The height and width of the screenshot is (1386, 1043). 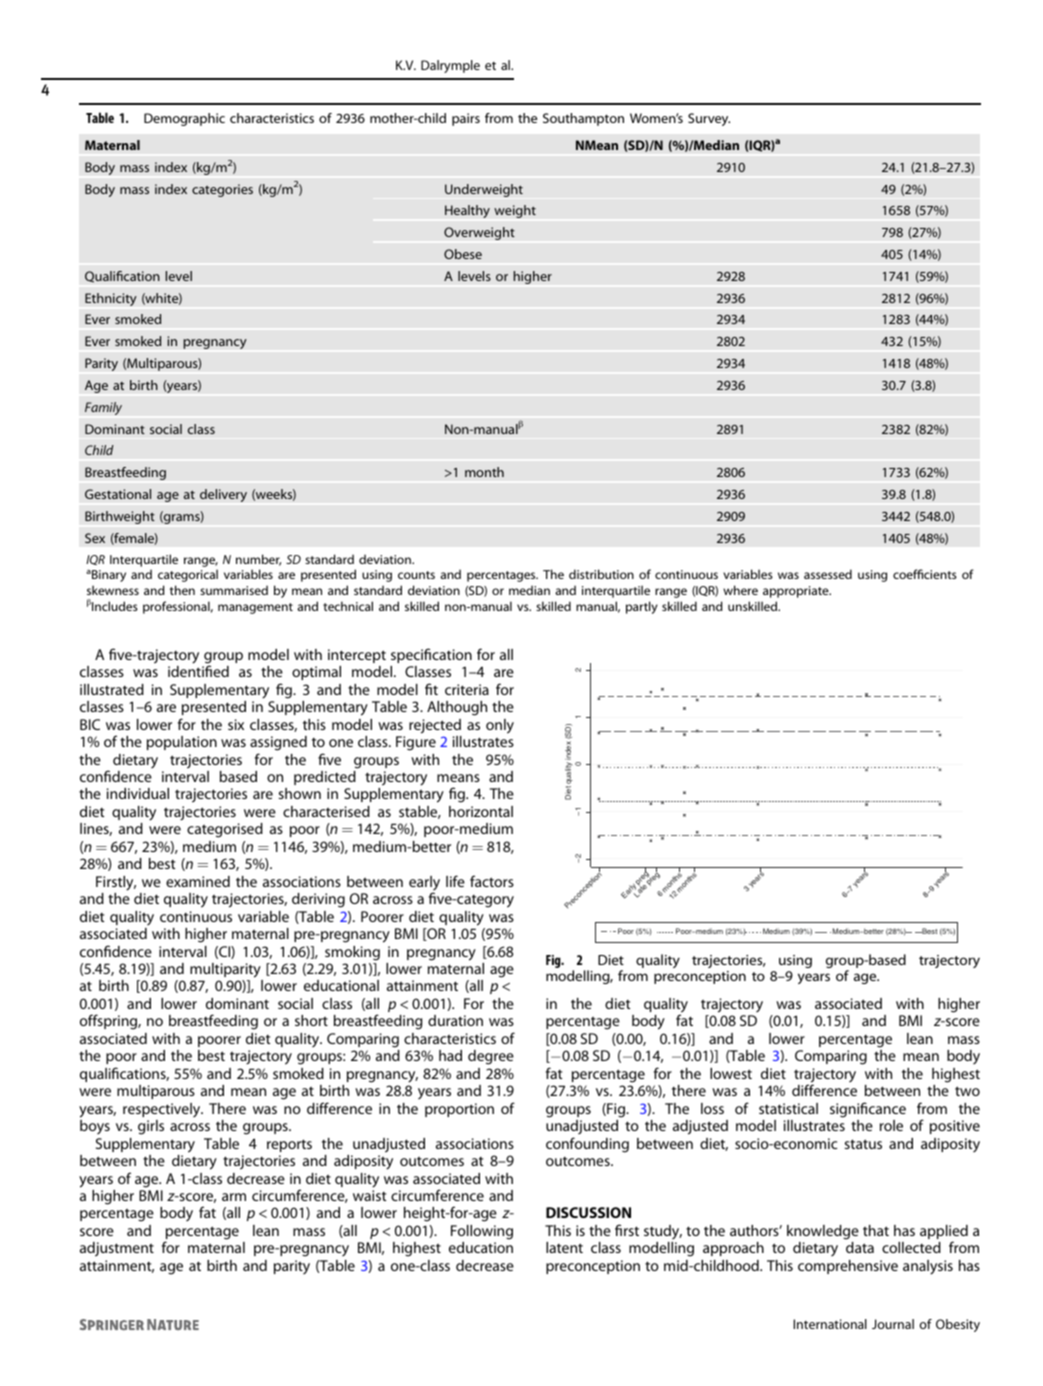 I want to click on delivery, so click(x=223, y=495).
